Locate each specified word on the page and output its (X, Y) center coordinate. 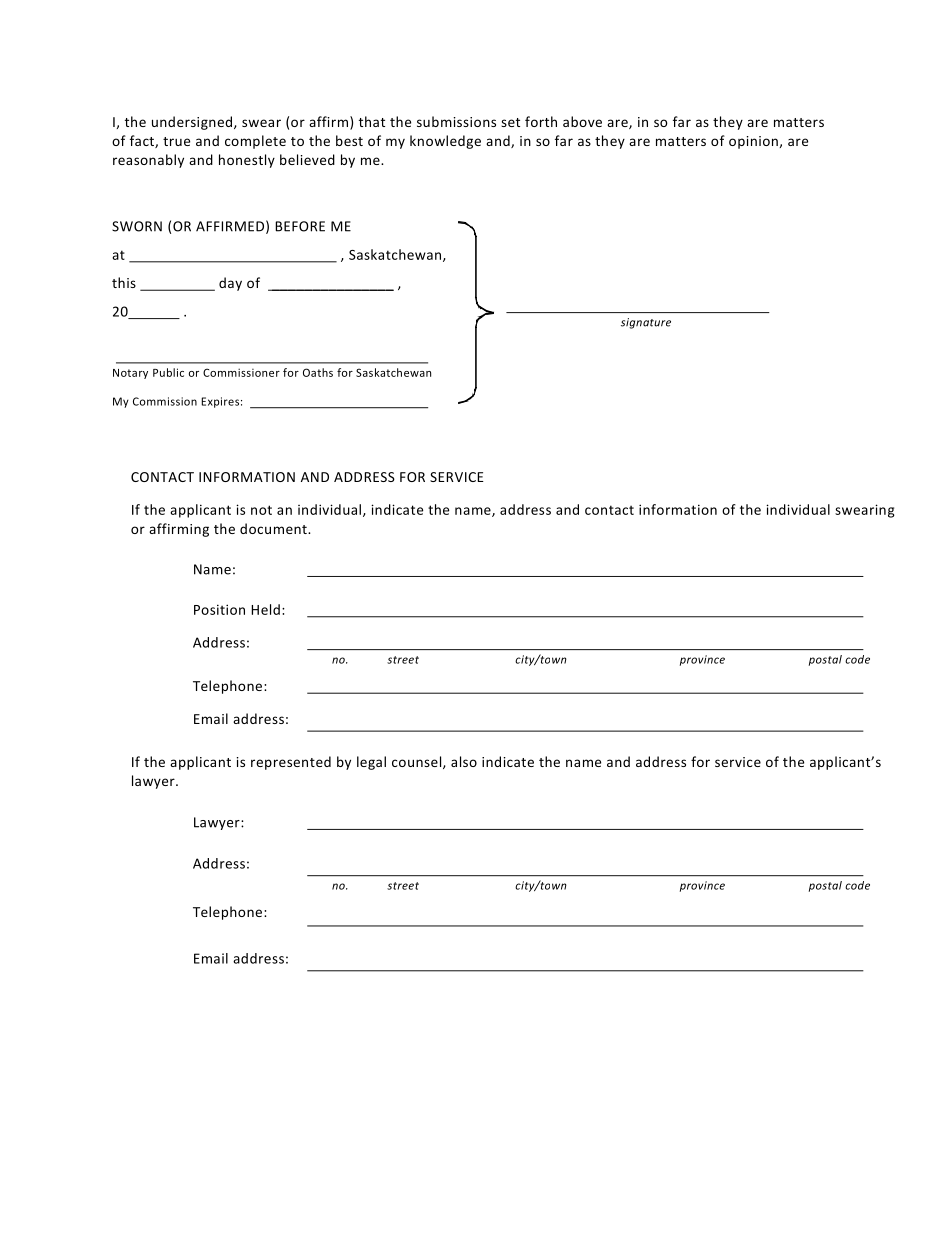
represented (291, 763)
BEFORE (300, 226)
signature (646, 323)
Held (265, 609)
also (464, 761)
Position (219, 609)
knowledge (445, 142)
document (274, 528)
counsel (418, 762)
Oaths (318, 372)
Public (168, 372)
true (176, 141)
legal (371, 763)
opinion (753, 142)
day (230, 284)
